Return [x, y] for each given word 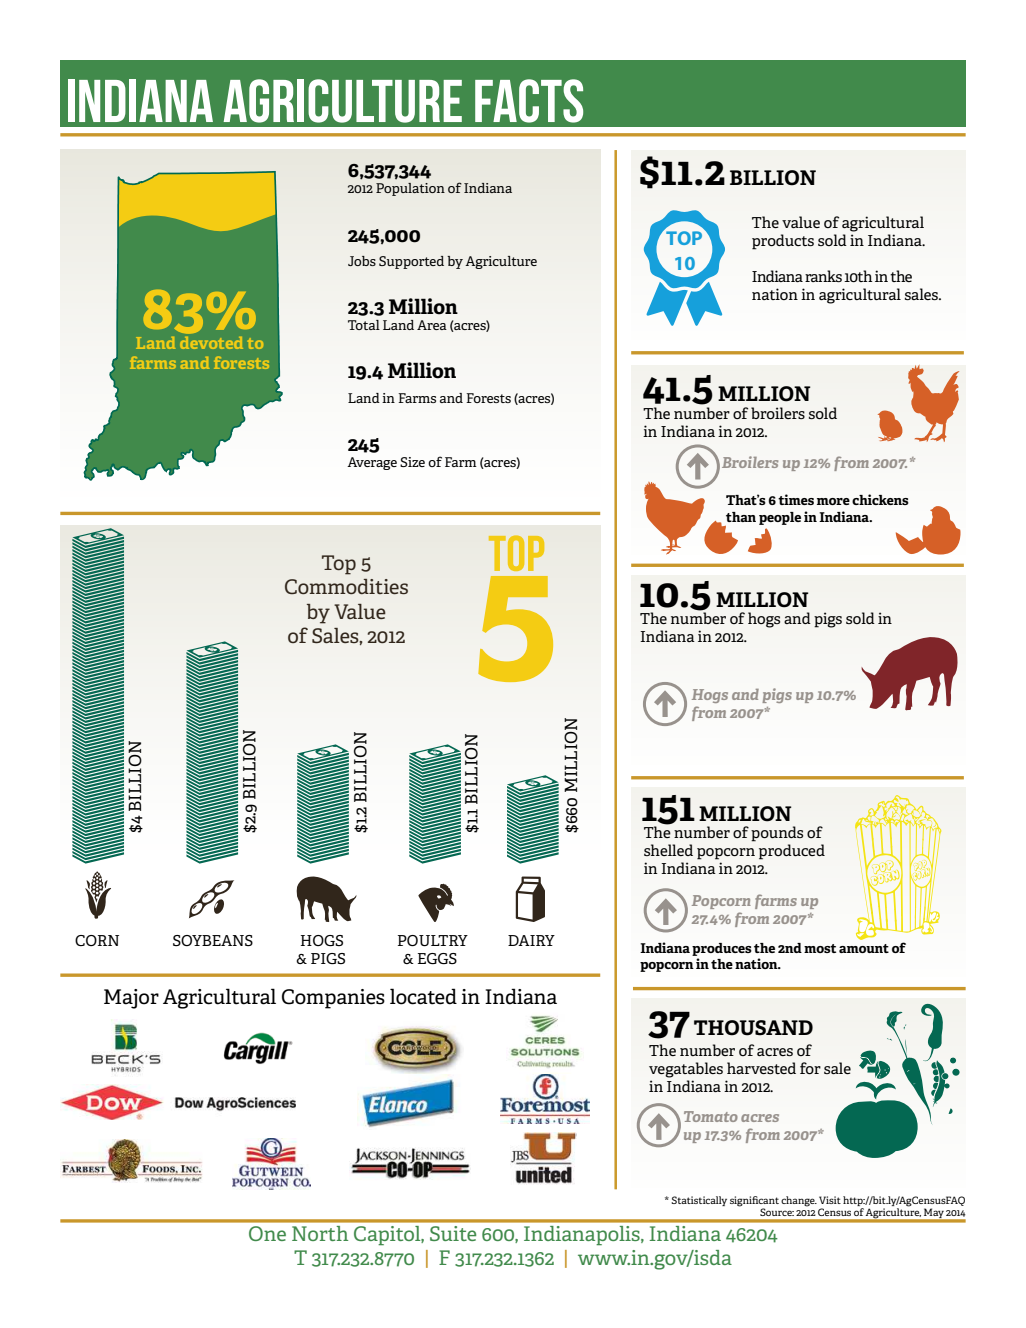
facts [529, 101]
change [799, 1201]
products [783, 242]
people [780, 518]
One [267, 1233]
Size [412, 462]
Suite [453, 1233]
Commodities [346, 586]
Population [410, 189]
